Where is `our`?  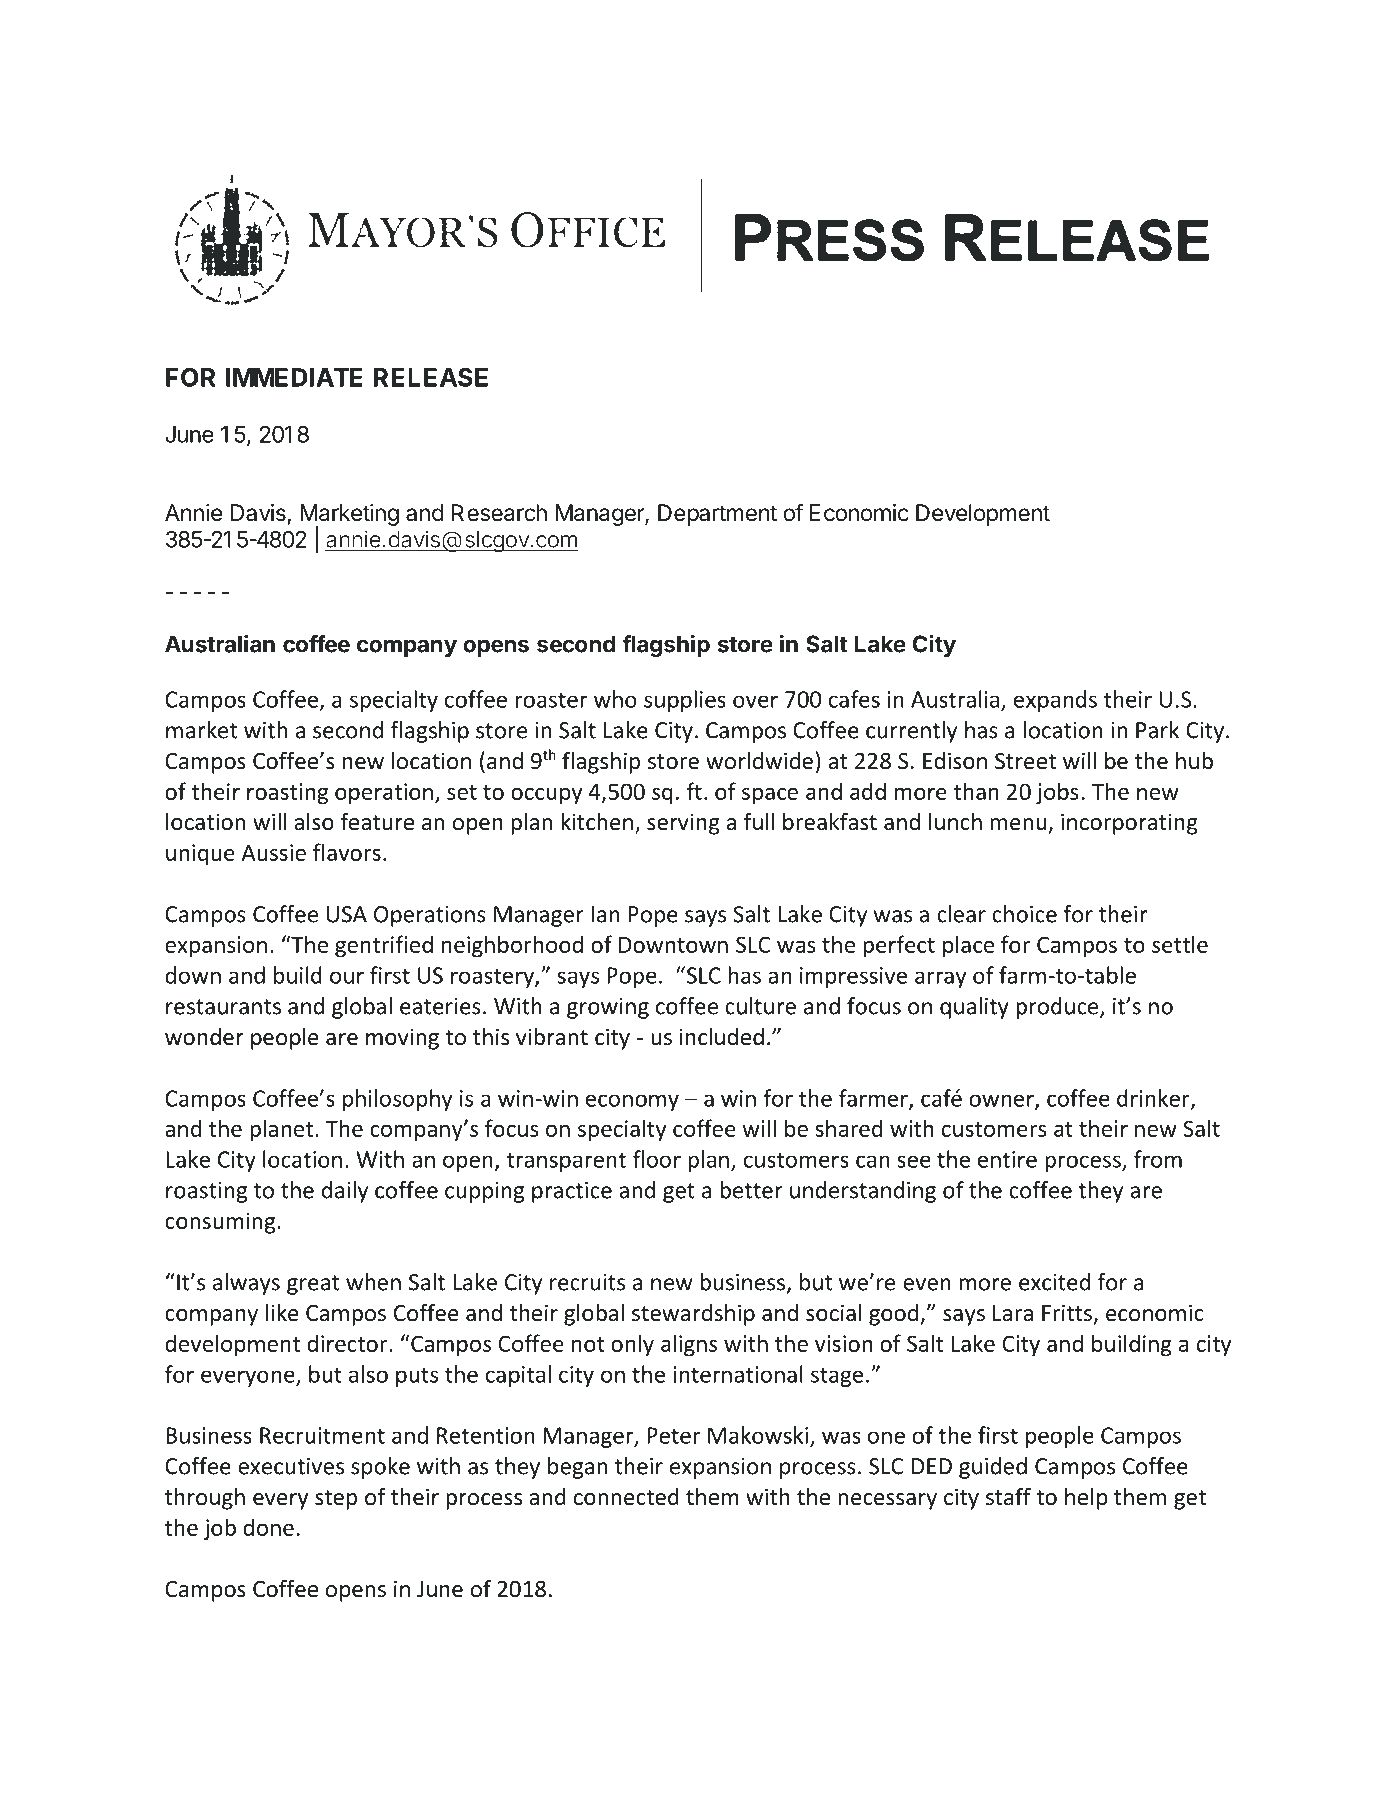
our is located at coordinates (347, 977).
